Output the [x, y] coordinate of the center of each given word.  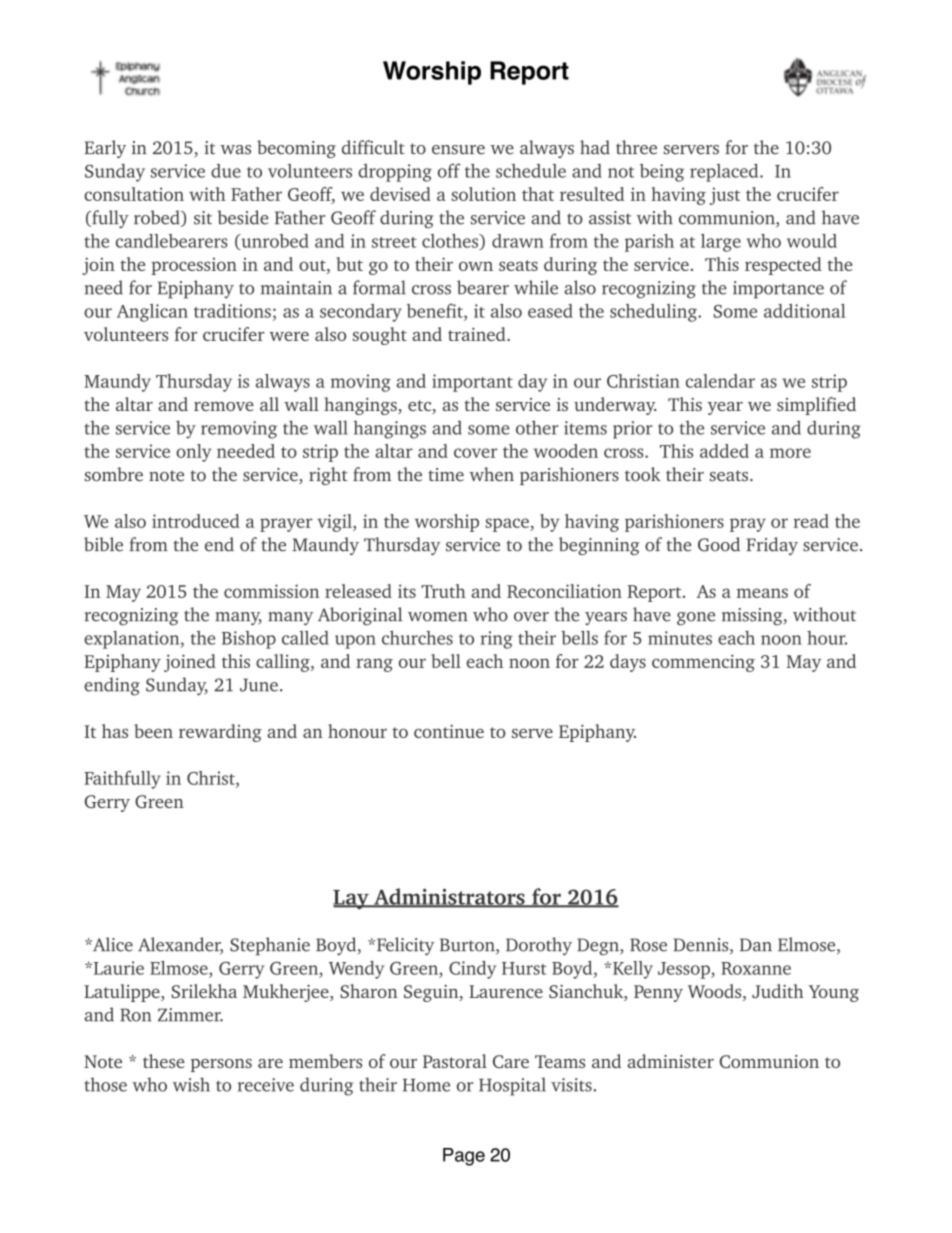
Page [464, 1157]
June [259, 685]
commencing [703, 663]
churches [417, 638]
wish [191, 1084]
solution [483, 194]
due [226, 171]
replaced [725, 173]
